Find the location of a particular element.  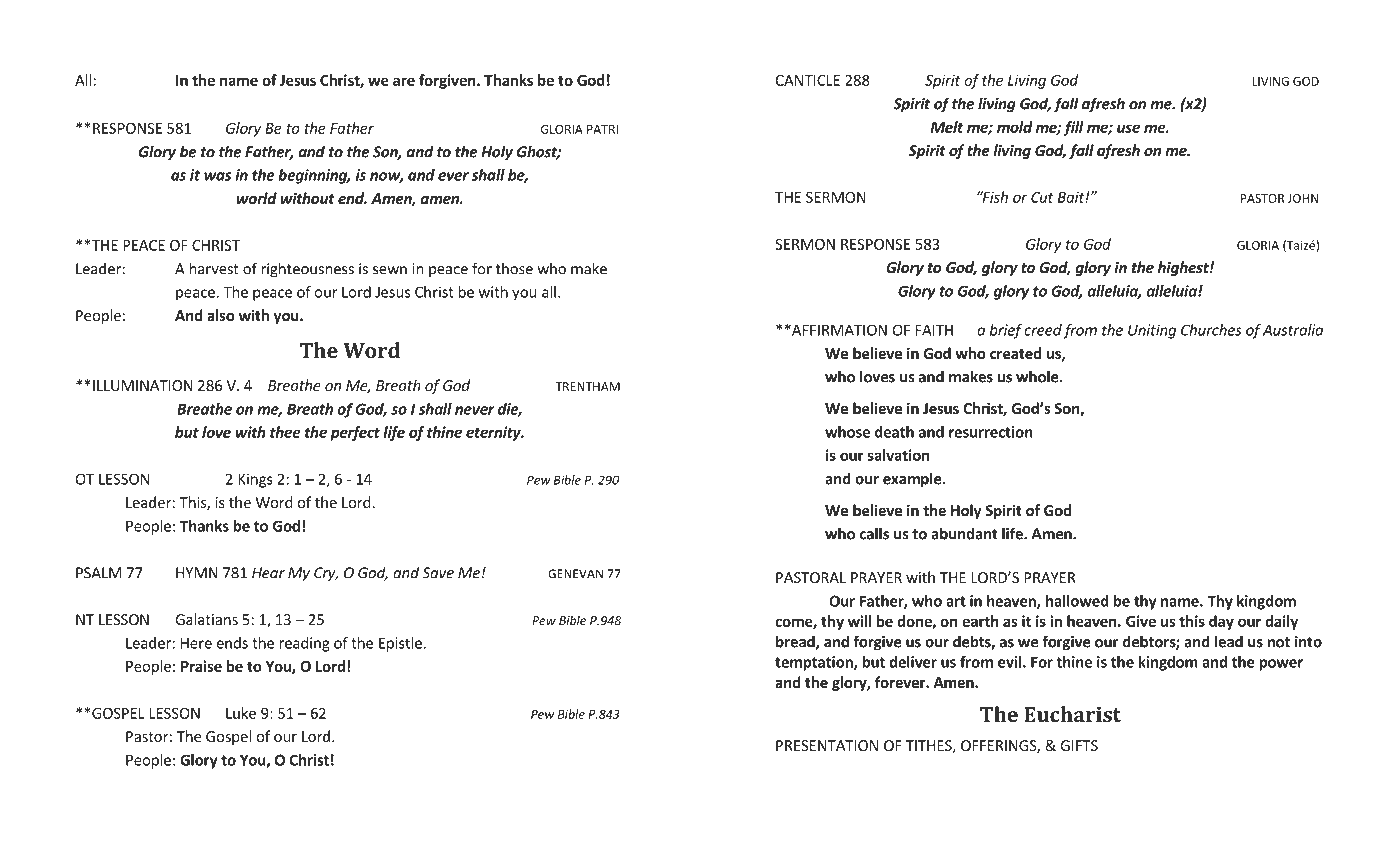

resurrection is located at coordinates (991, 432).
